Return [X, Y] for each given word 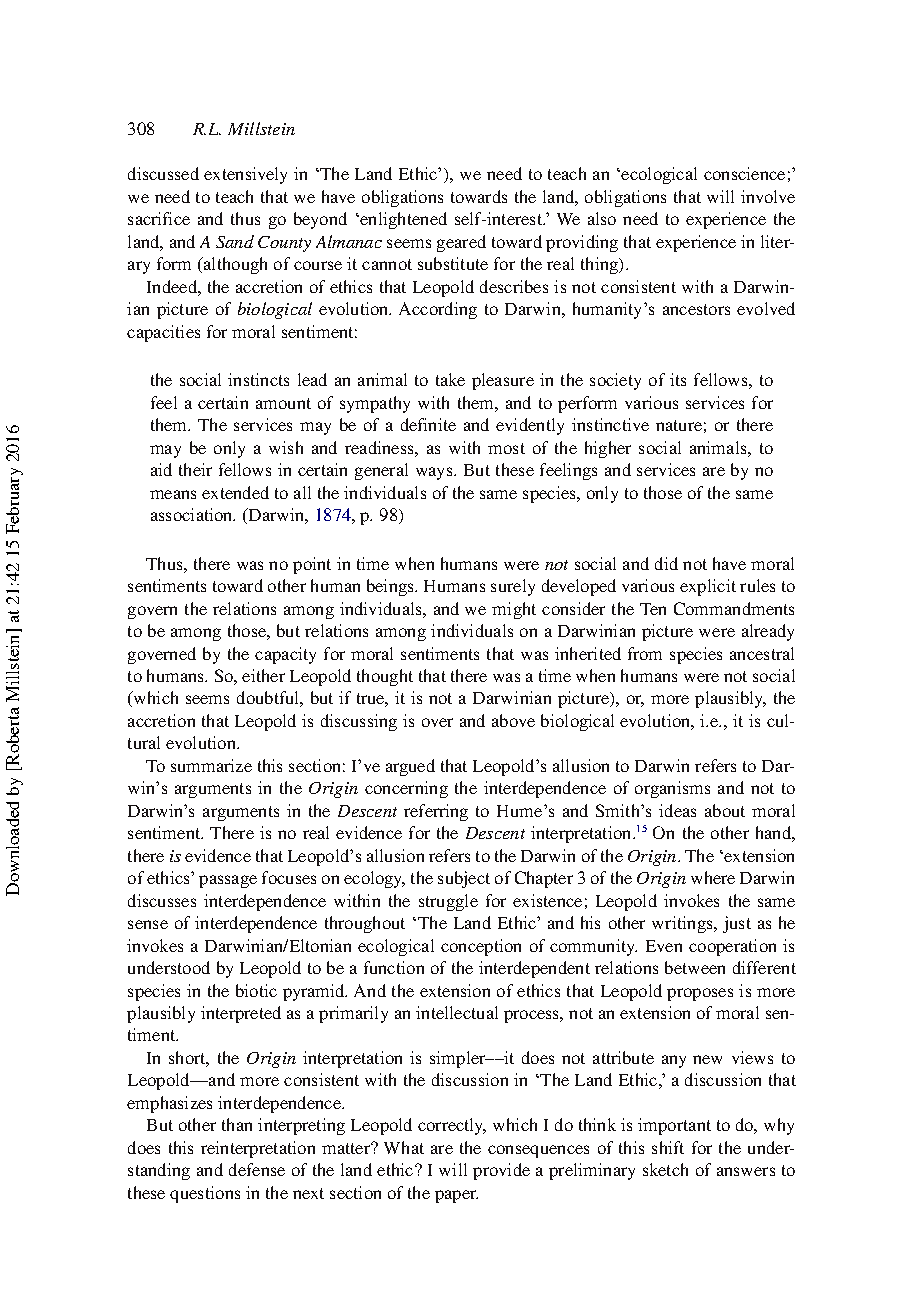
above [513, 720]
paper [456, 1196]
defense [257, 1169]
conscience [744, 173]
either [263, 675]
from [645, 653]
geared [461, 243]
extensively [245, 175]
